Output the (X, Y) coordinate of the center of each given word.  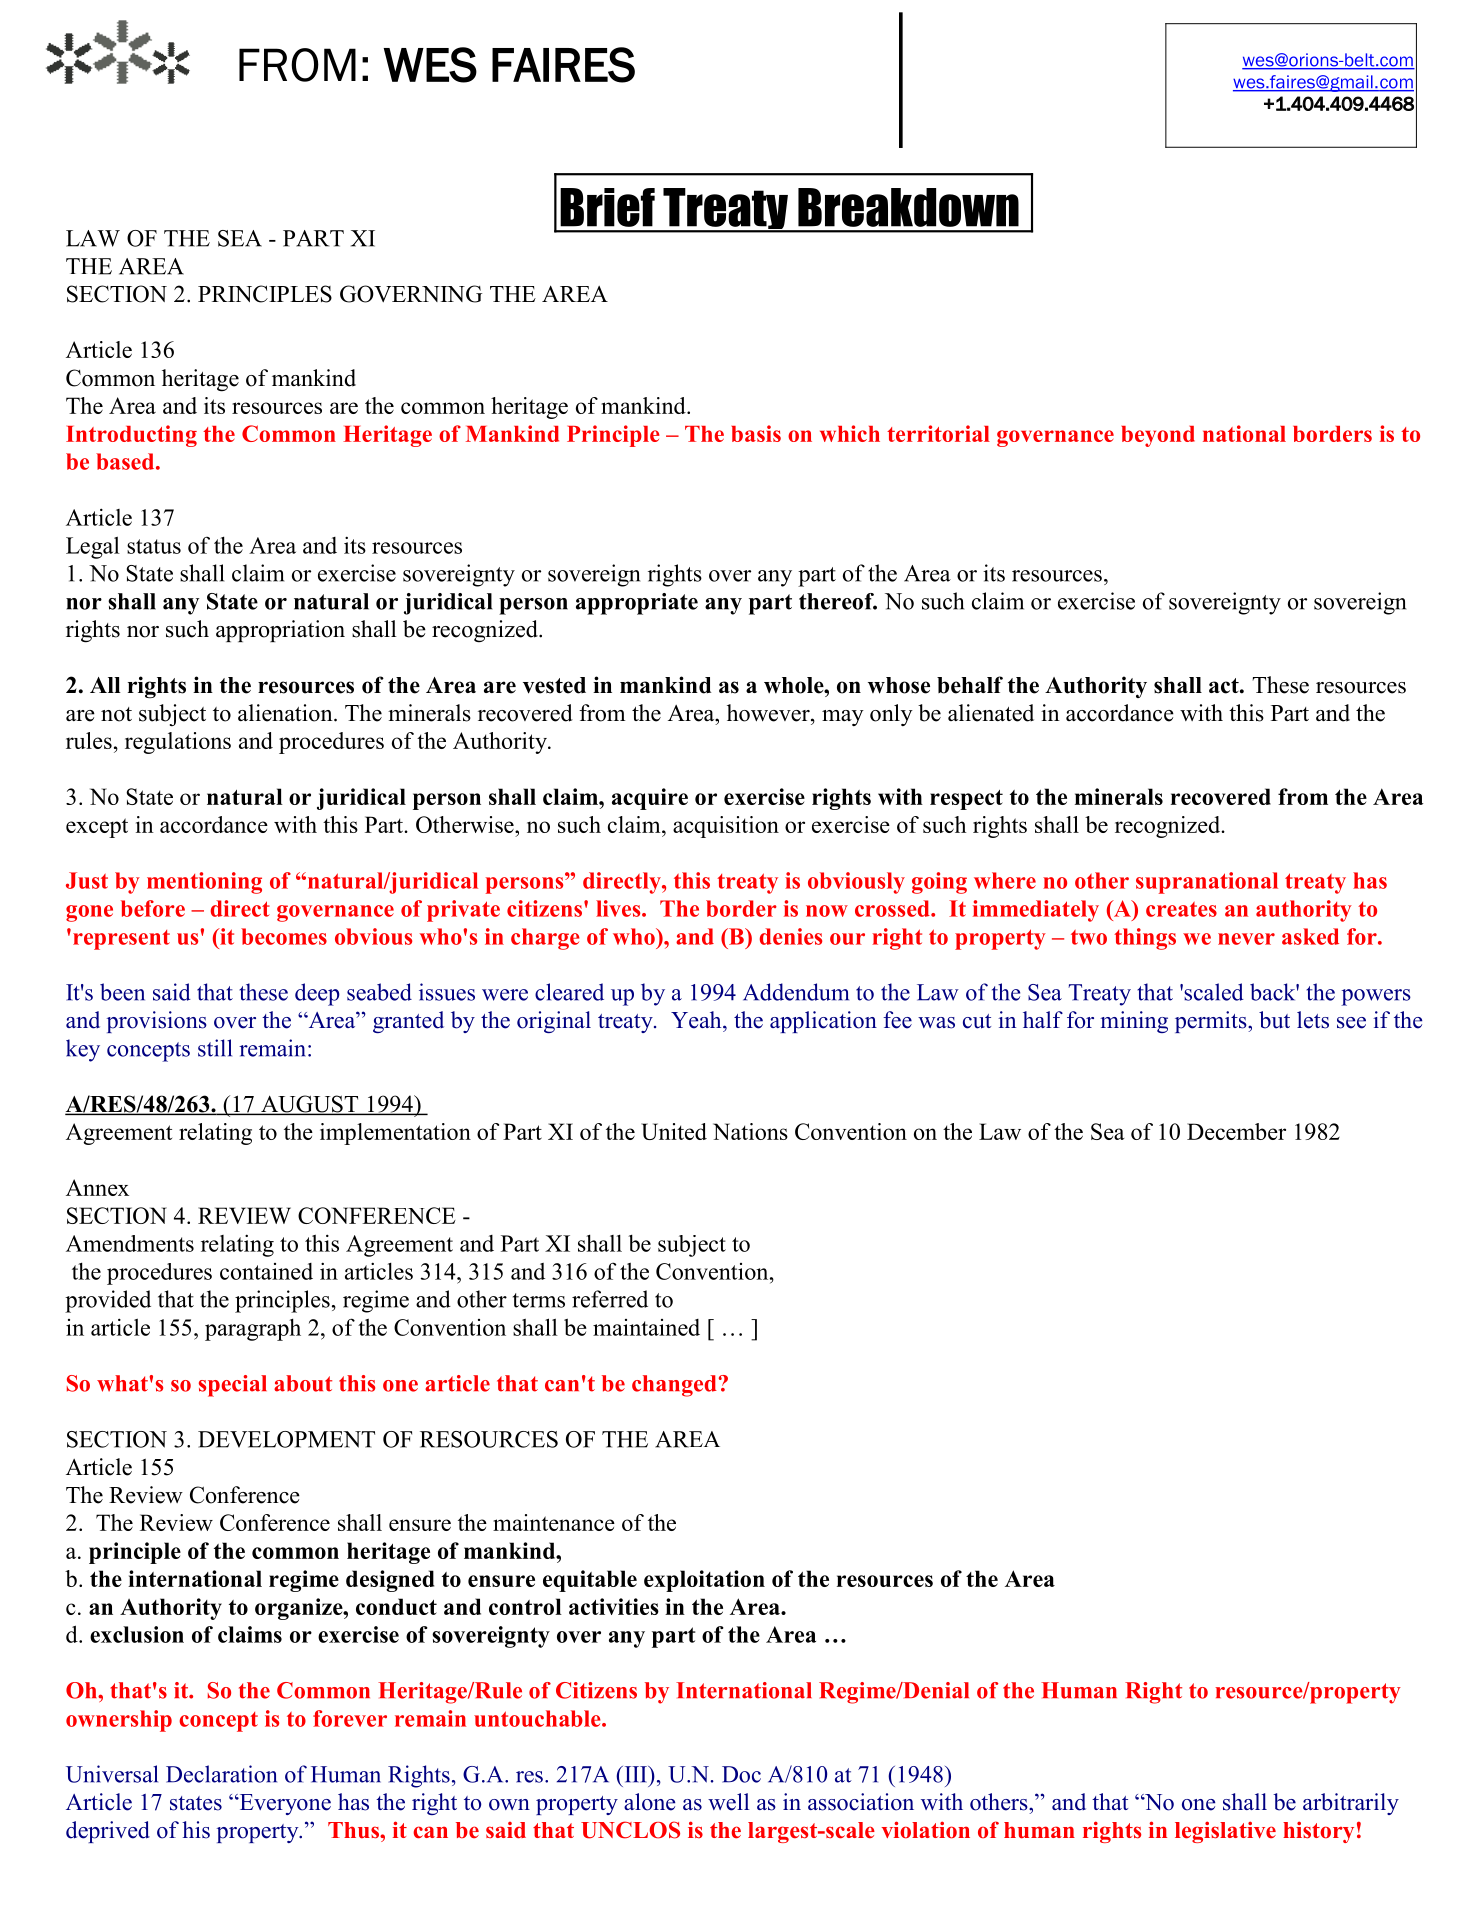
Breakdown (908, 207)
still (215, 1048)
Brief (607, 207)
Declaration (221, 1774)
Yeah (697, 1020)
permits (1212, 1022)
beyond (1158, 436)
